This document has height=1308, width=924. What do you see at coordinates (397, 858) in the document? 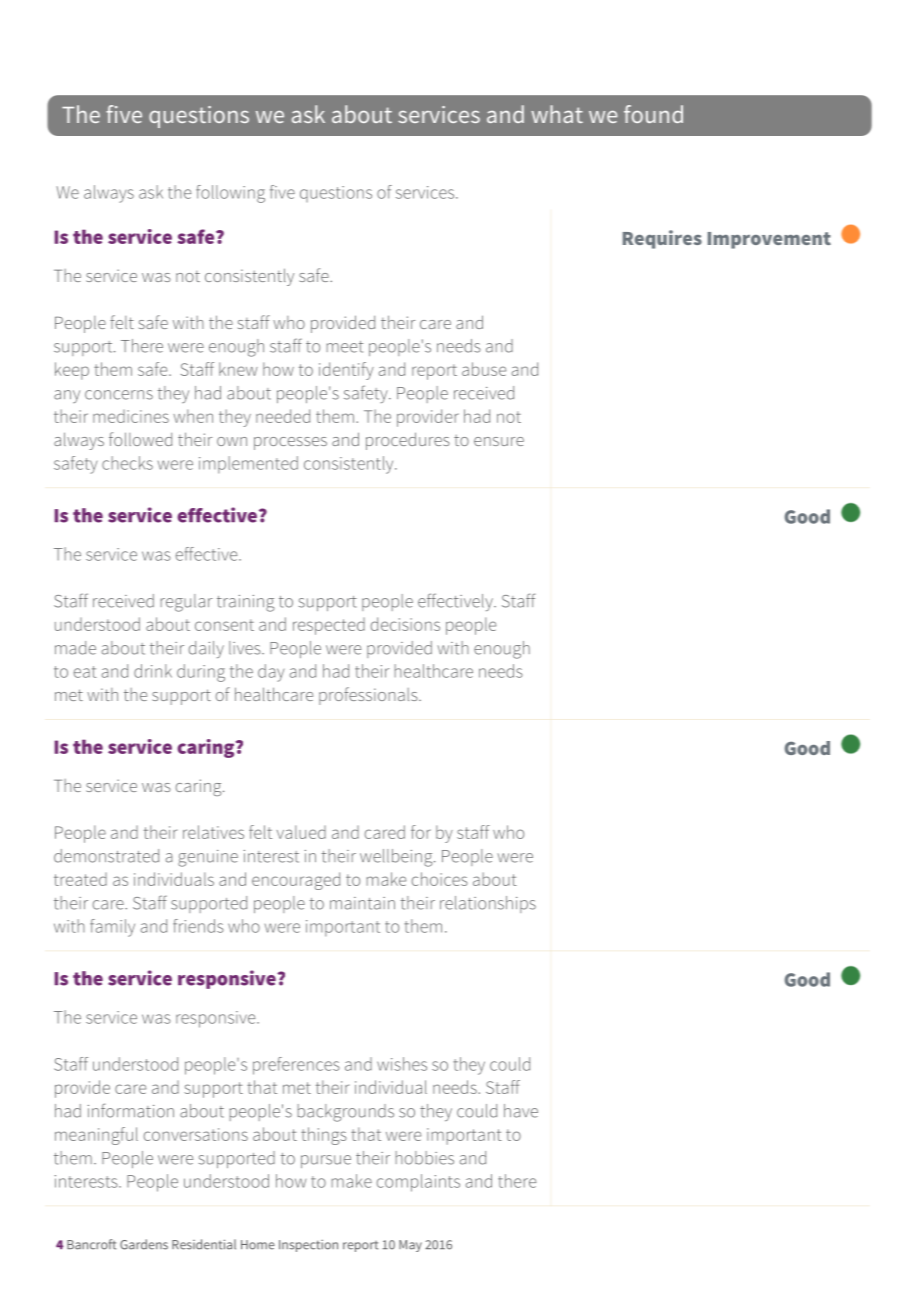
I see `wellbeing` at bounding box center [397, 858].
